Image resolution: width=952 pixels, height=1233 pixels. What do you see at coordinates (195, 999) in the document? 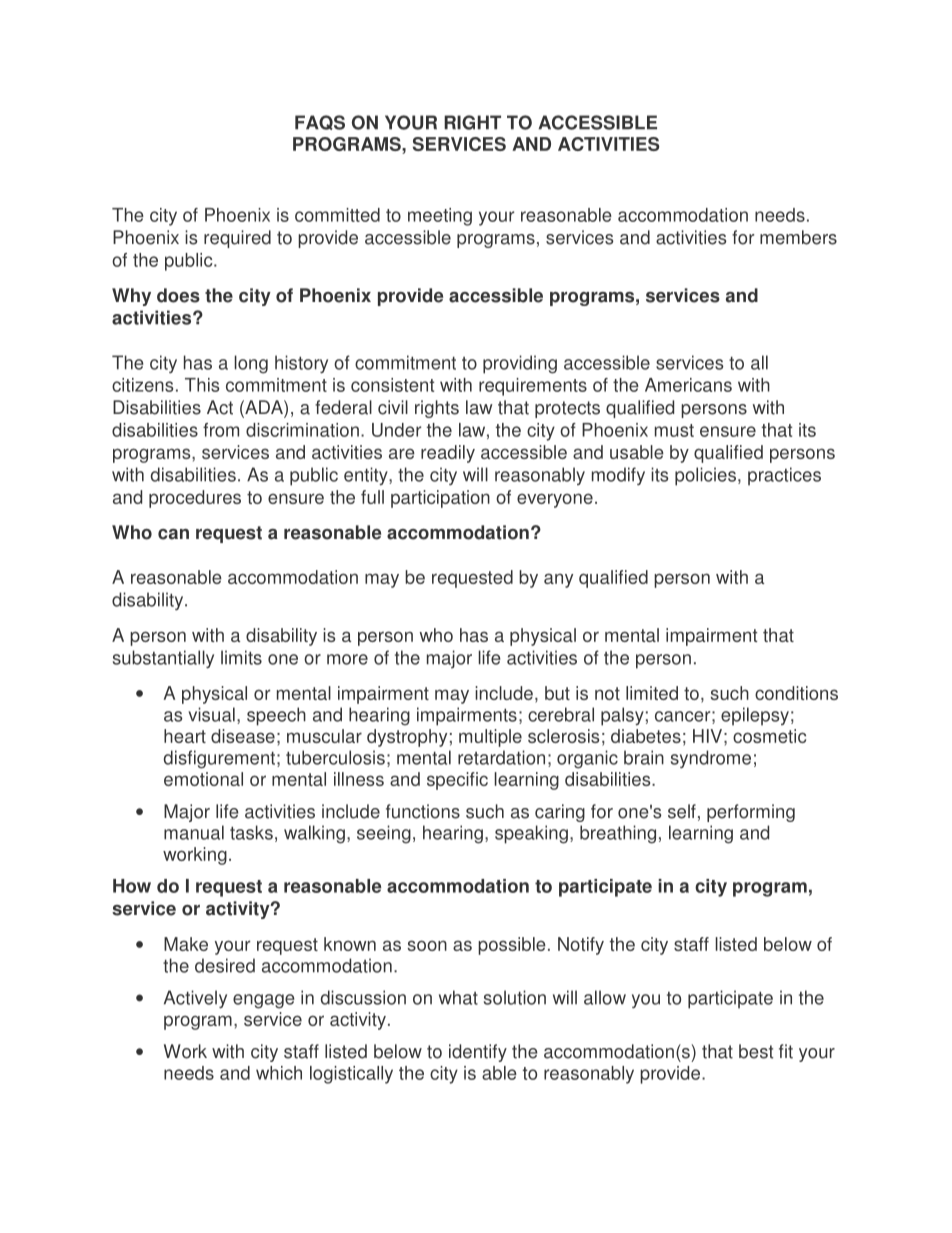
I see `Actively` at bounding box center [195, 999].
